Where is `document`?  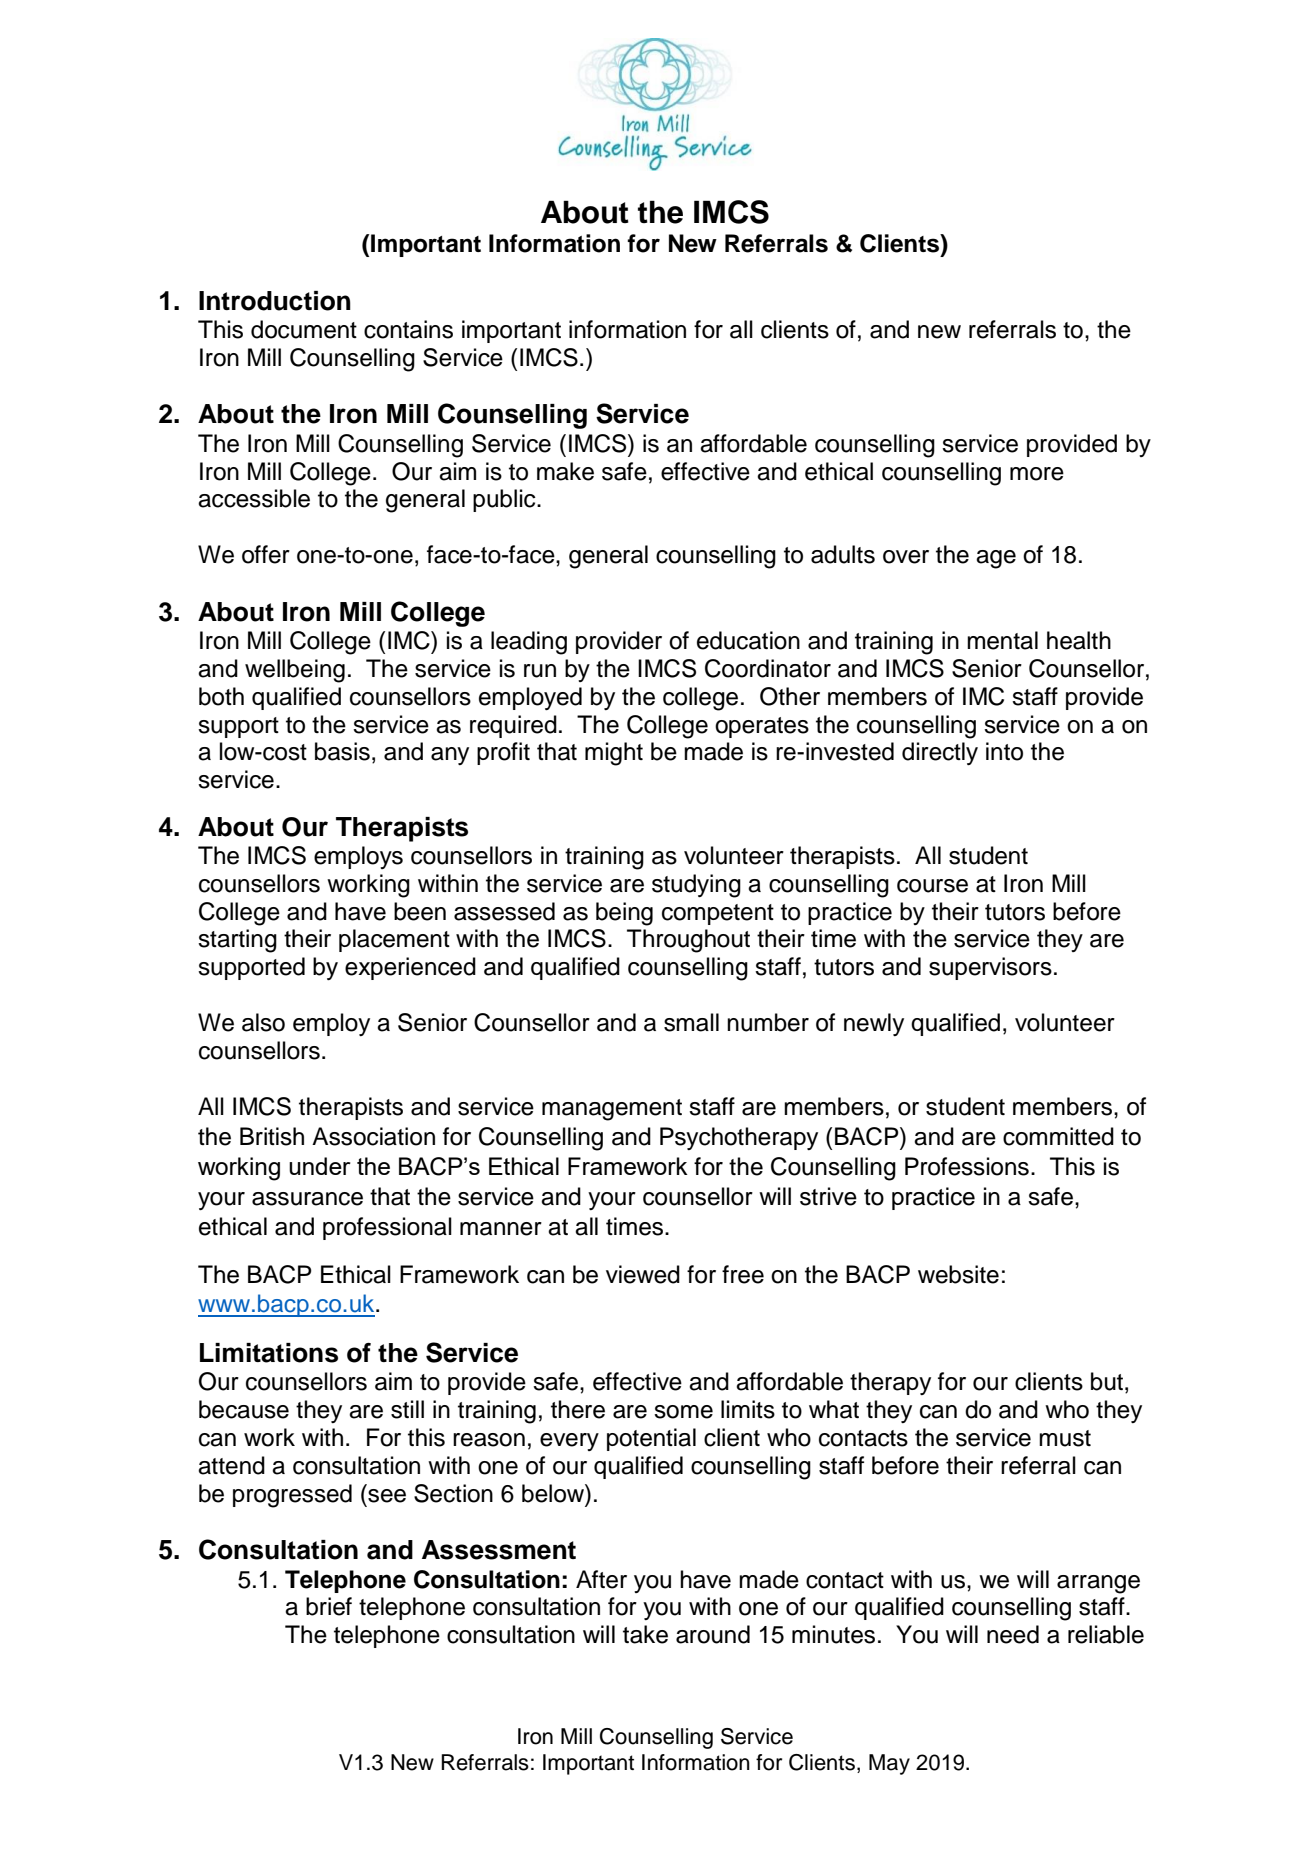
document is located at coordinates (304, 329).
